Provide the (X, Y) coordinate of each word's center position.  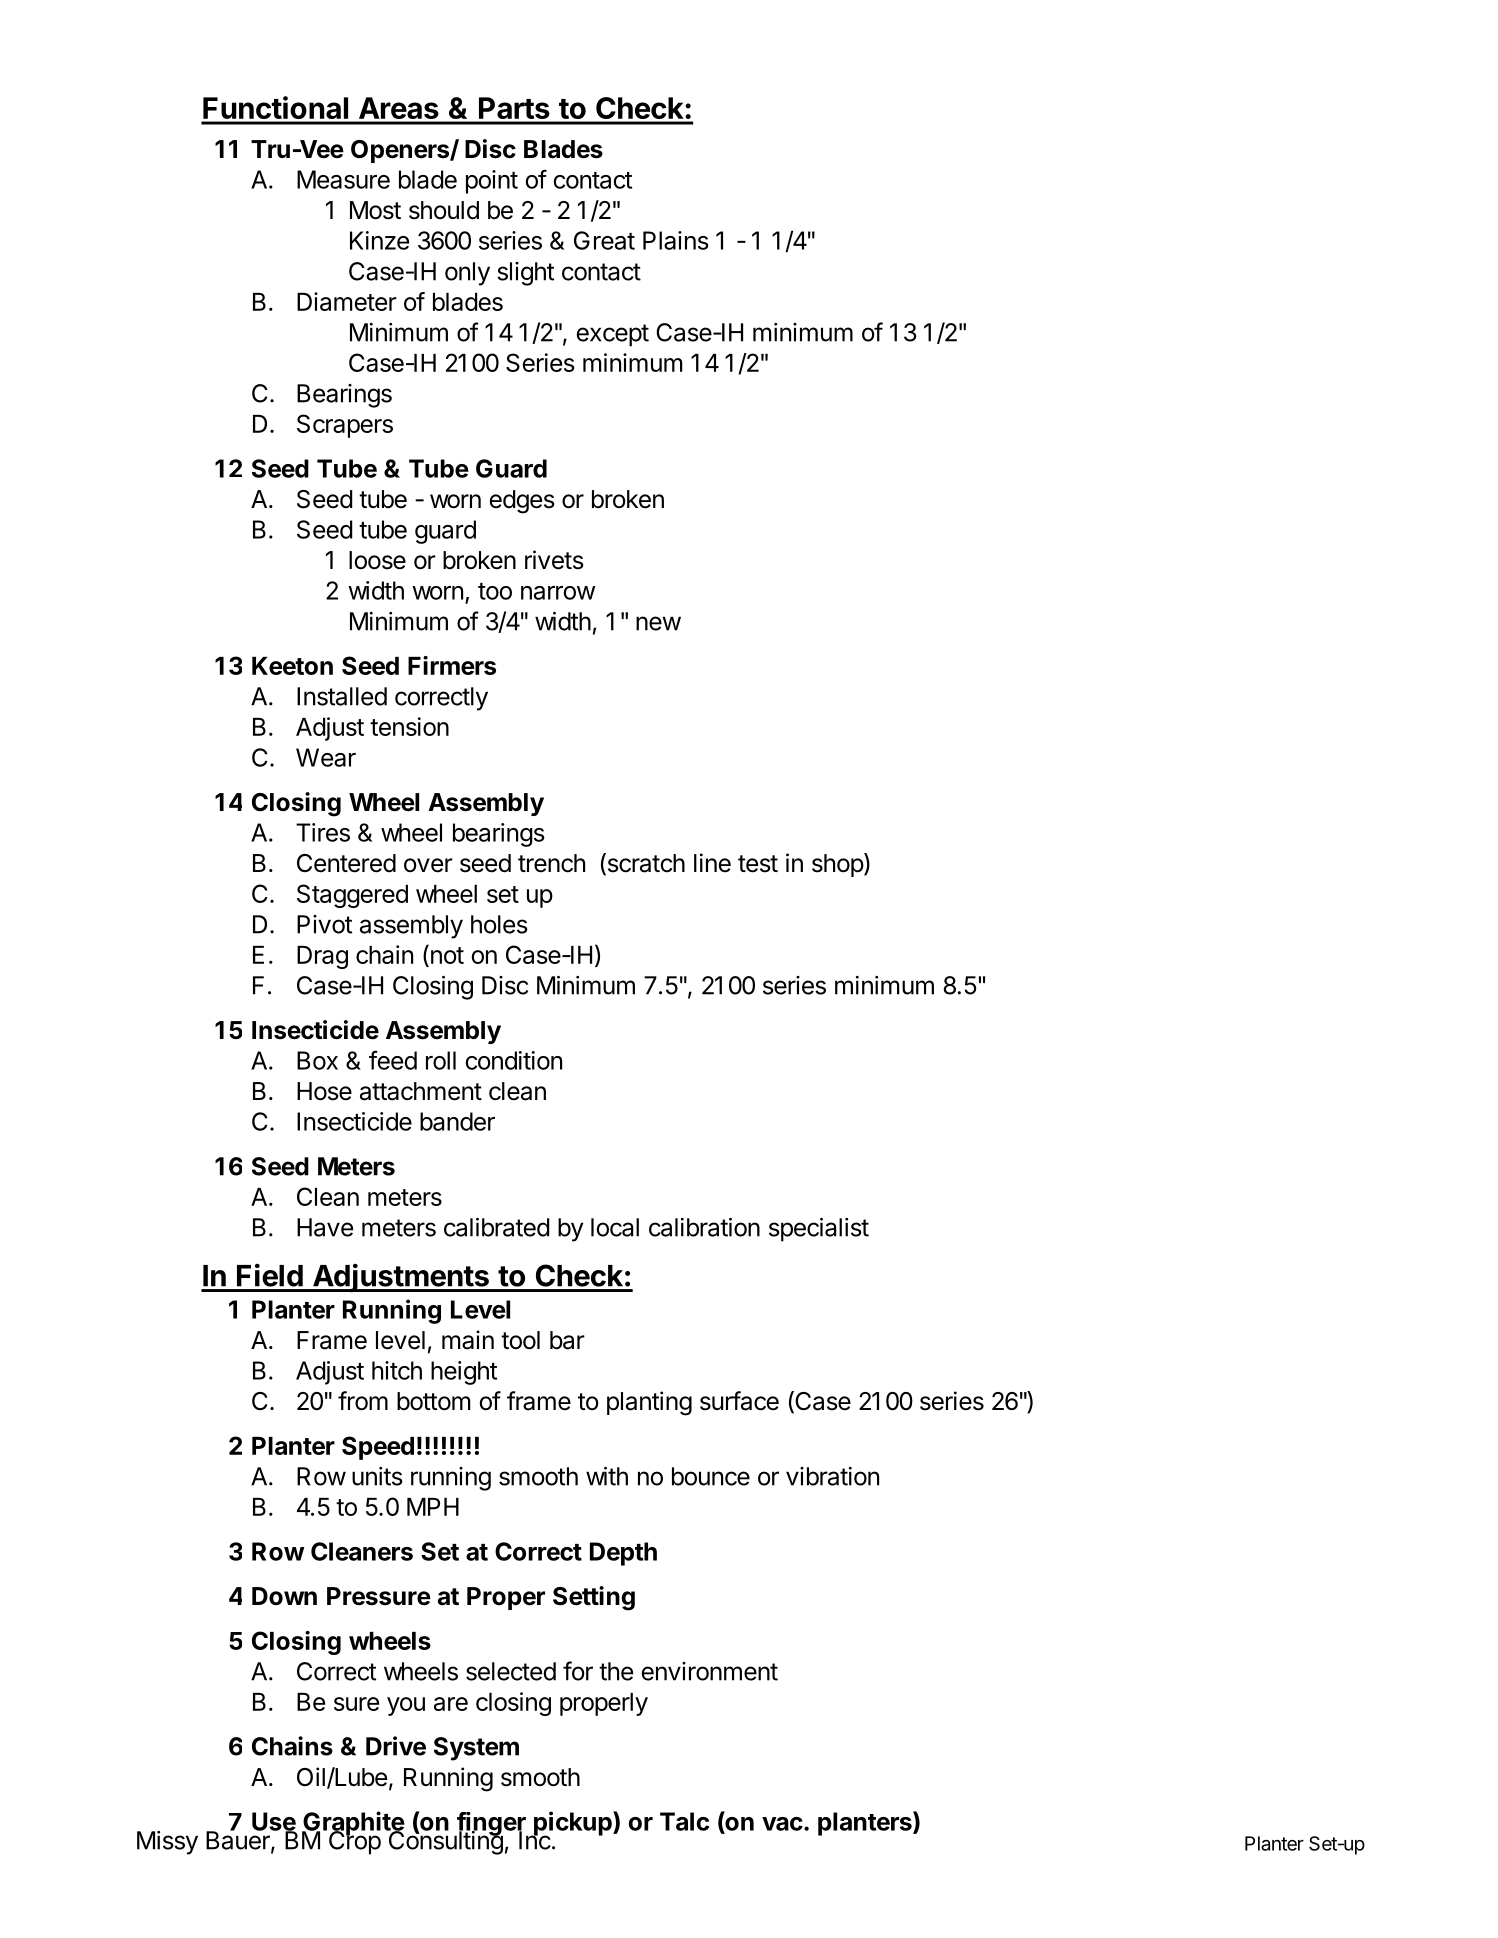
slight (525, 274)
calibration (704, 1227)
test (758, 864)
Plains (676, 240)
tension (409, 726)
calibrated (496, 1227)
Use (274, 1822)
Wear (326, 757)
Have (325, 1227)
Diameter (347, 301)
